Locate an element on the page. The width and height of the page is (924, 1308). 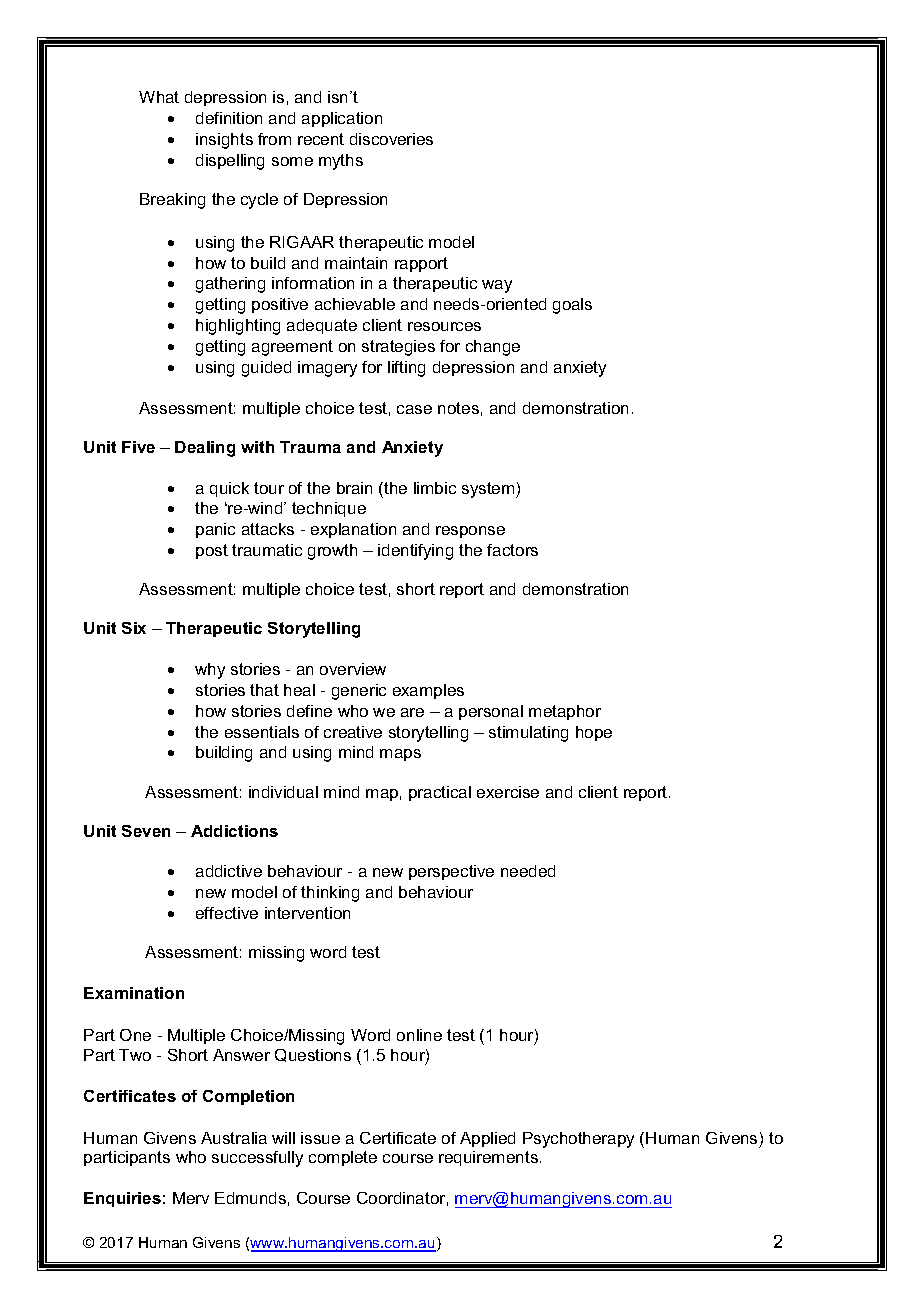
Australia is located at coordinates (234, 1138).
